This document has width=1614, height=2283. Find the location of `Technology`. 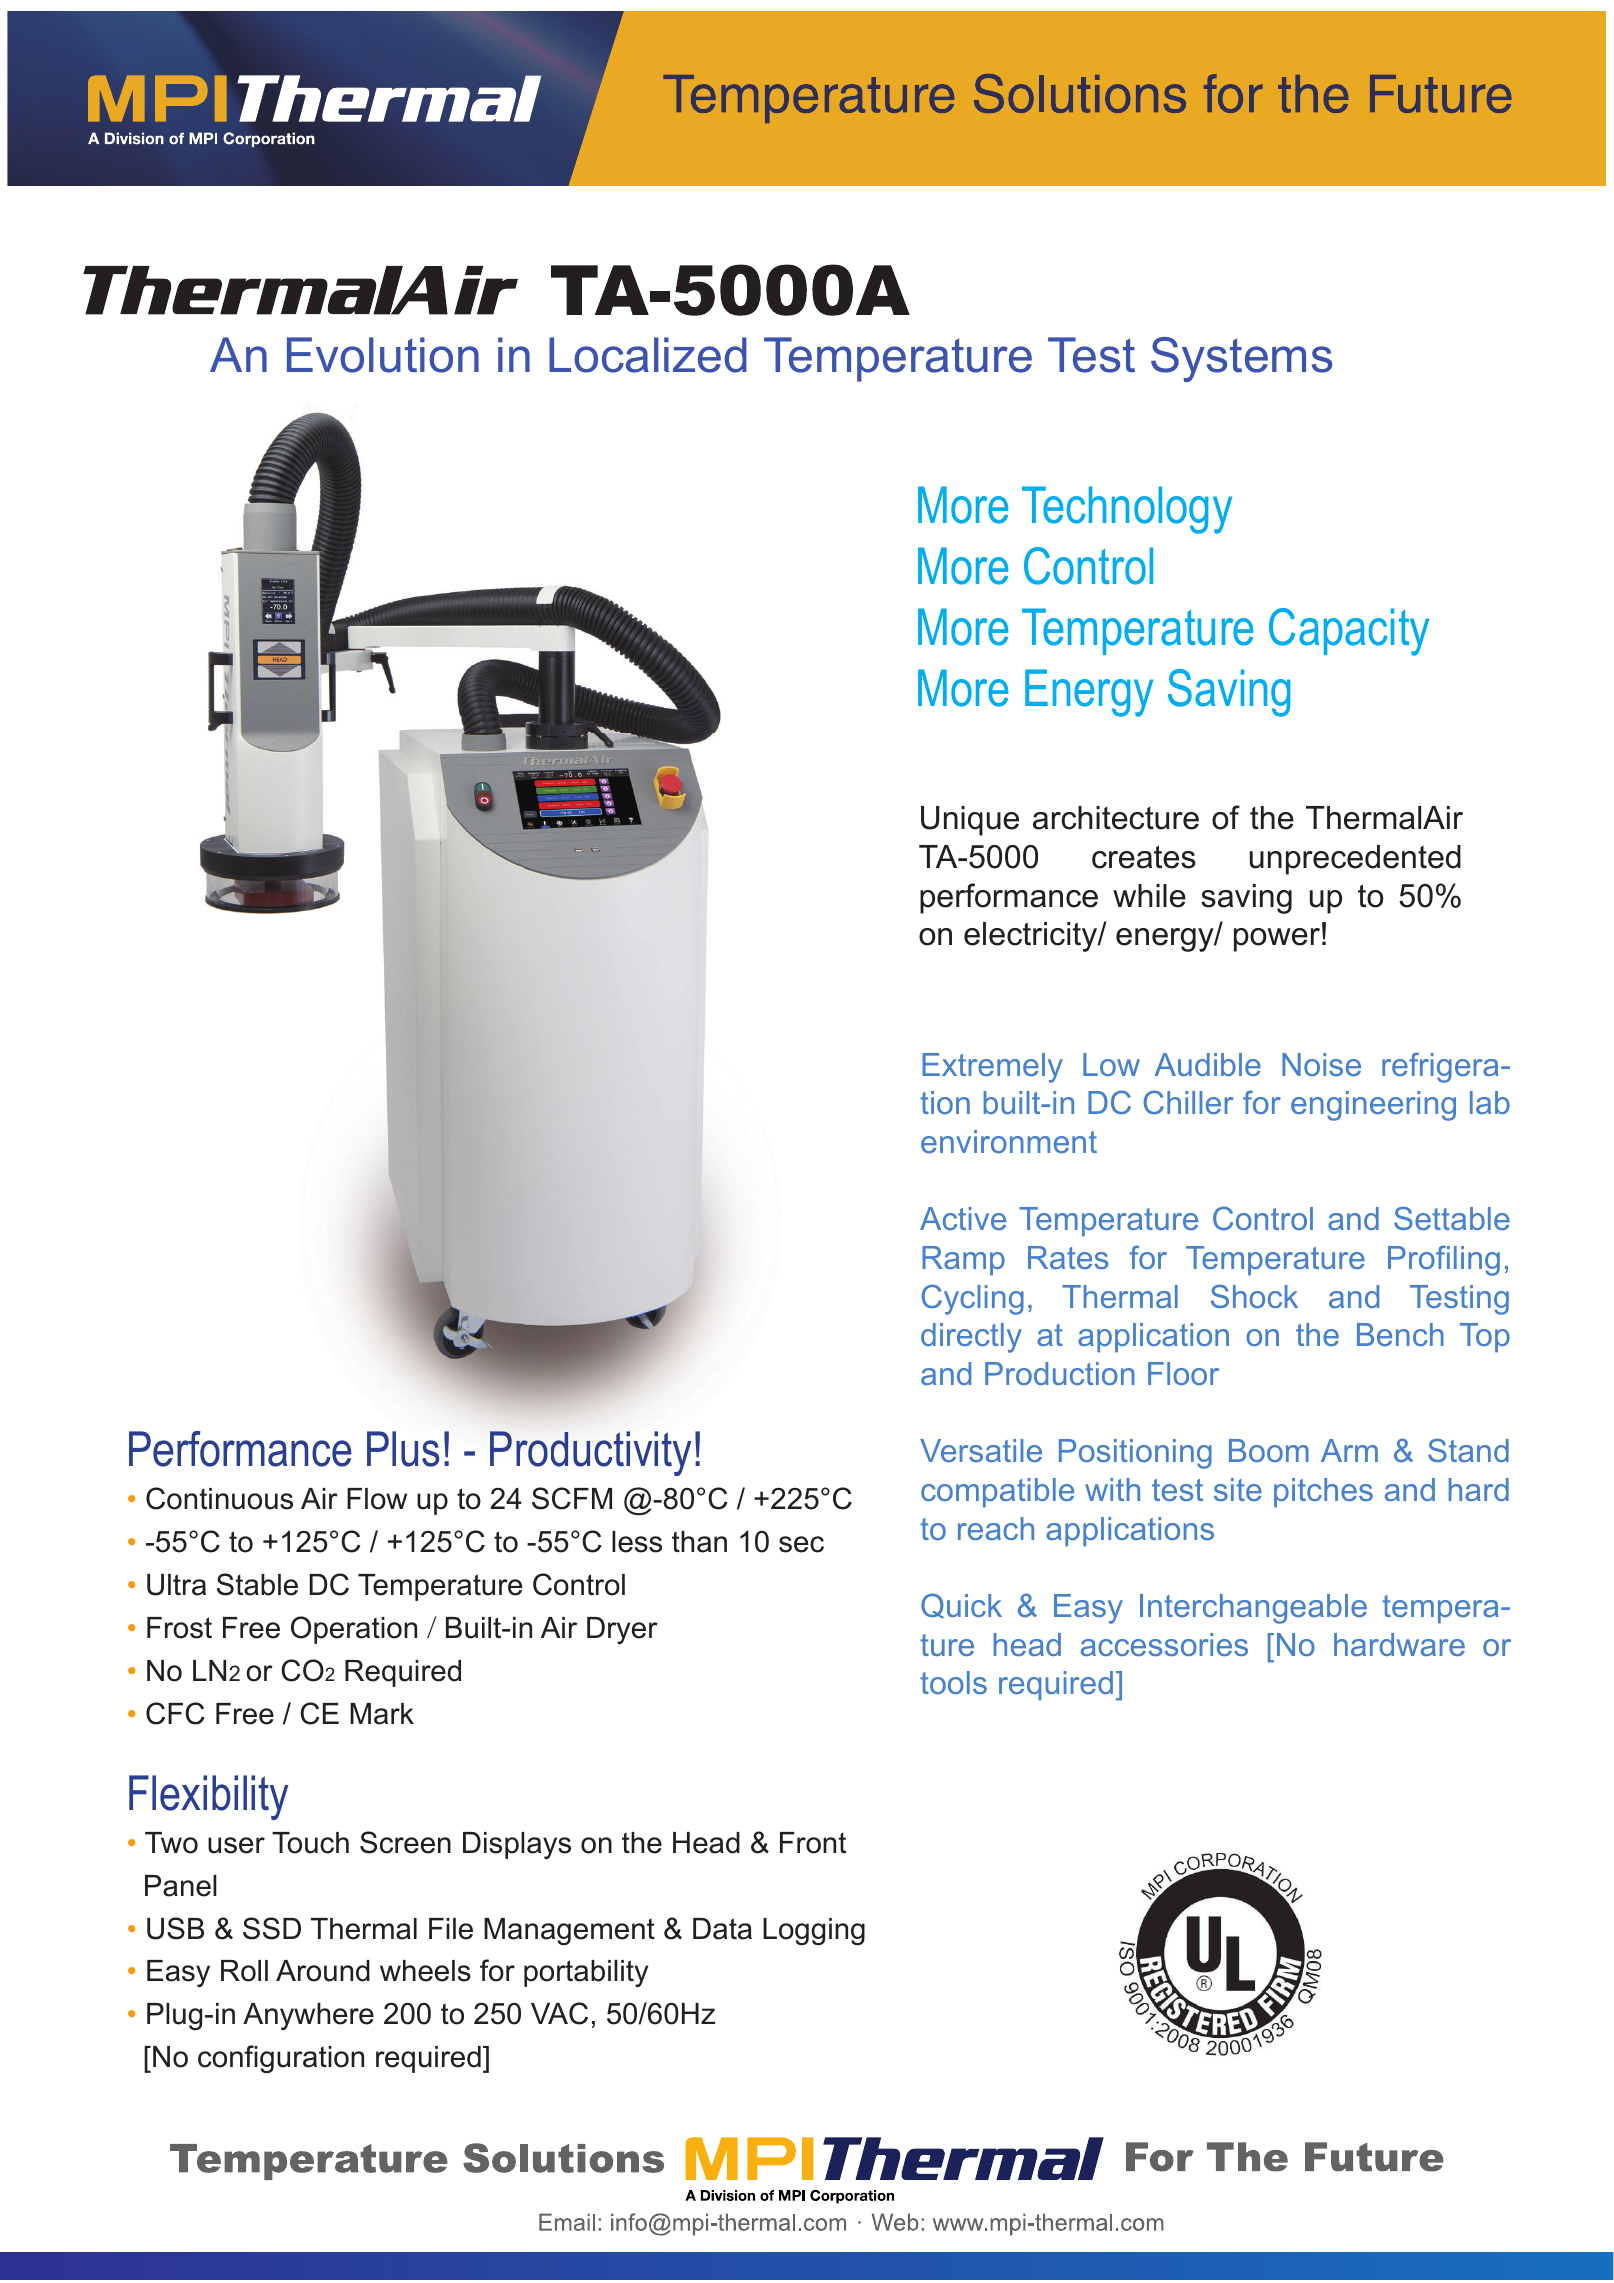

Technology is located at coordinates (1127, 510).
